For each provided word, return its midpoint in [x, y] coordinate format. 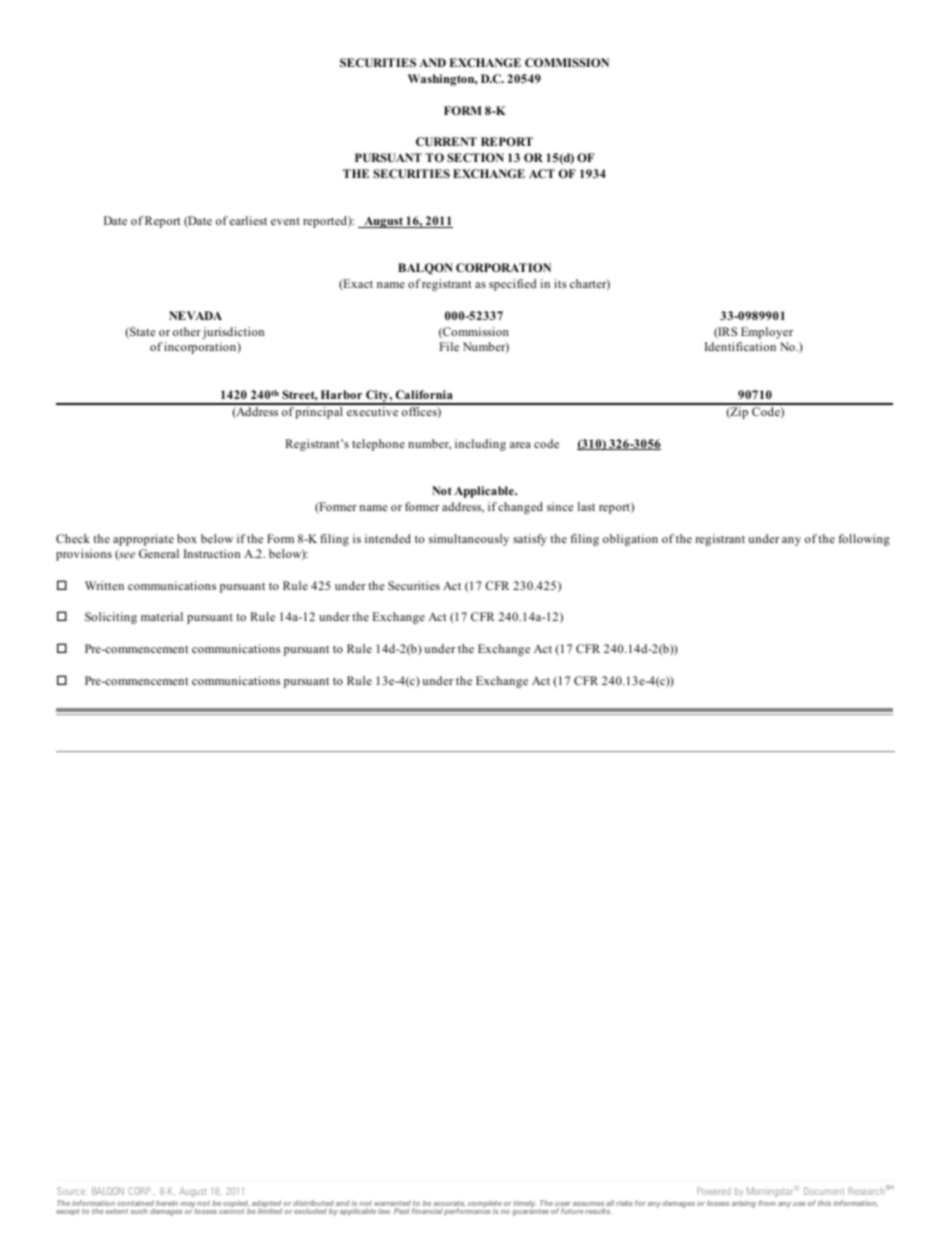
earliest [248, 220]
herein [167, 1203]
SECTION [475, 157]
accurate [449, 1205]
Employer [767, 333]
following [864, 540]
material [162, 616]
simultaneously [469, 540]
